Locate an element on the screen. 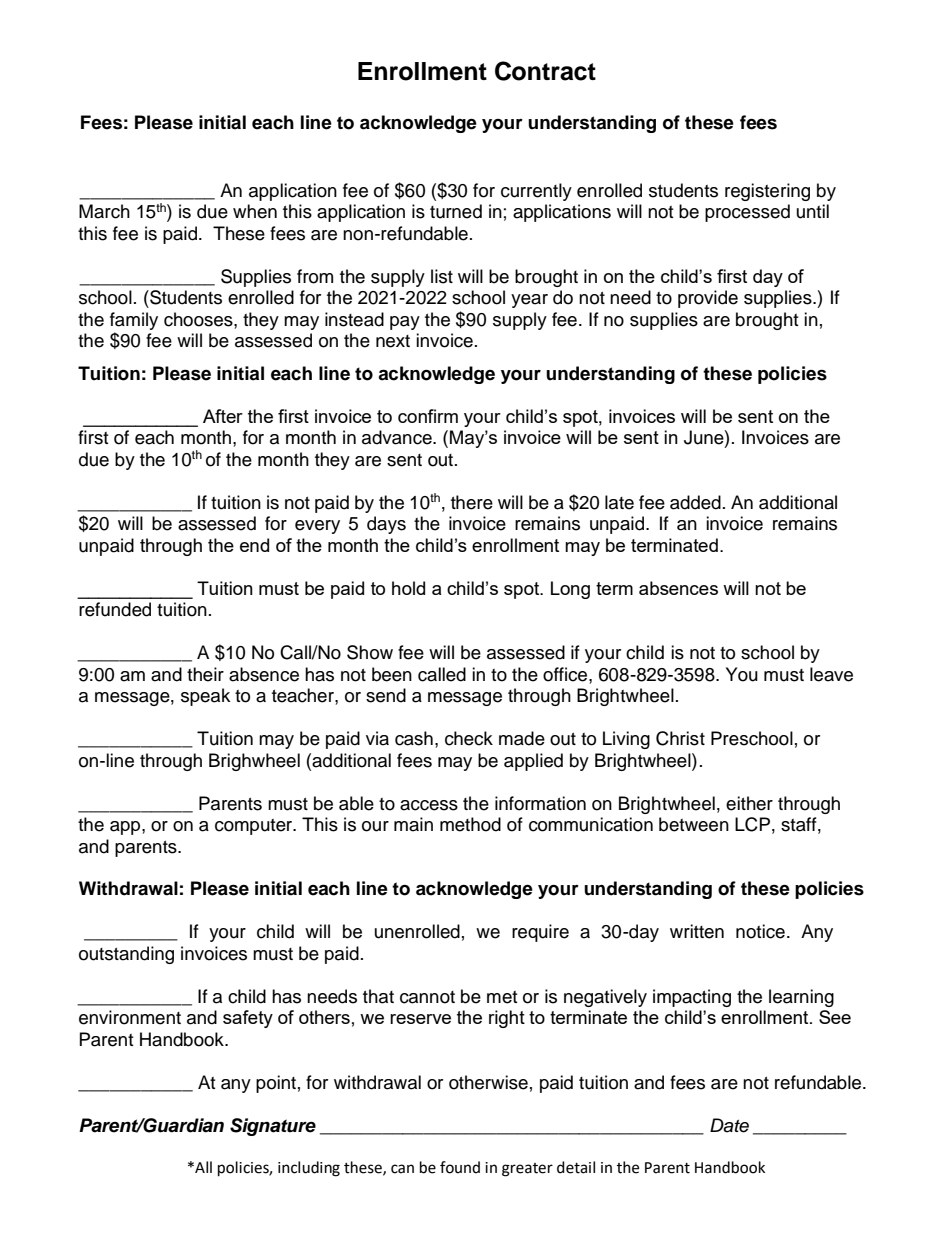  hold is located at coordinates (408, 588).
